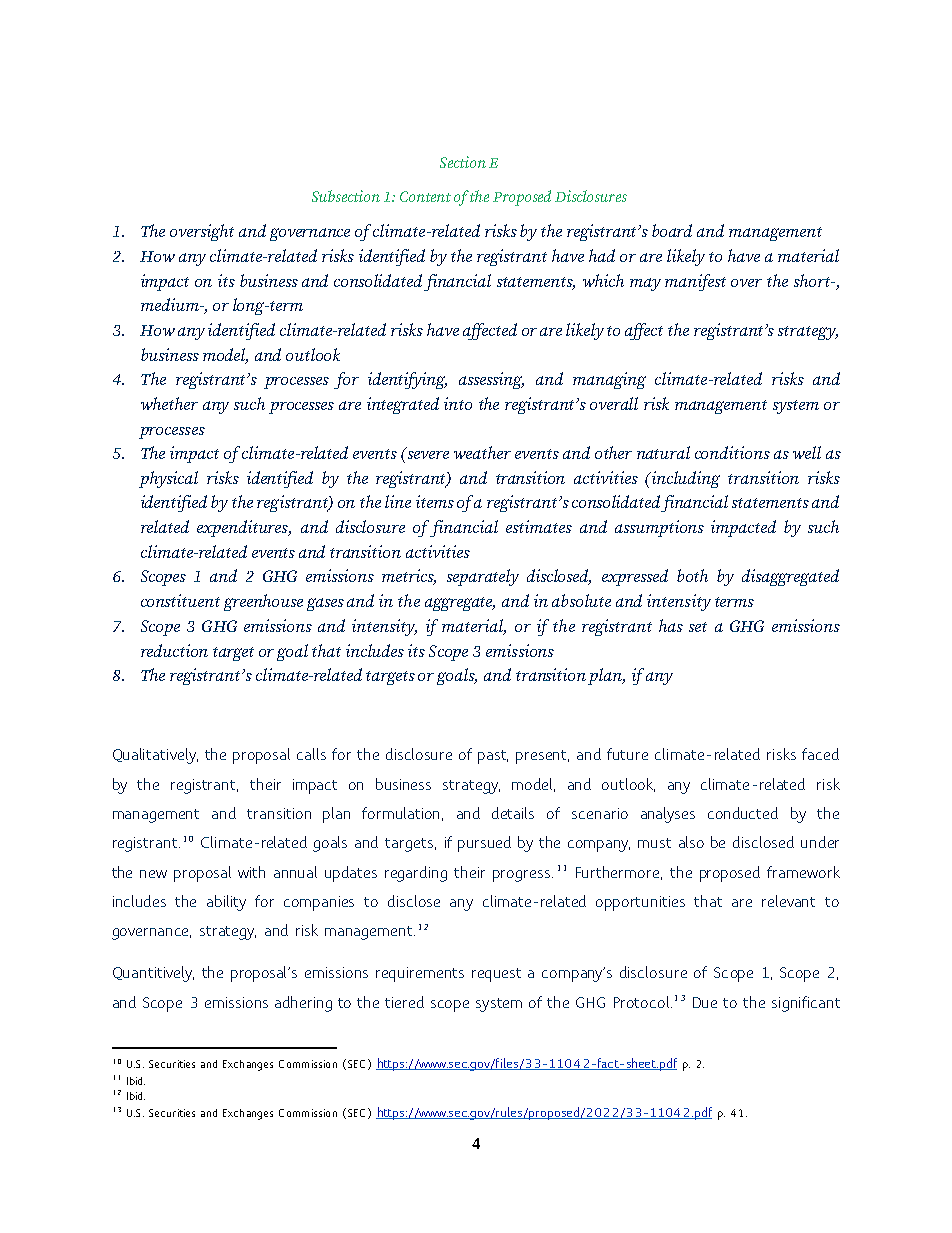 This screenshot has width=952, height=1233. I want to click on separately, so click(483, 577).
